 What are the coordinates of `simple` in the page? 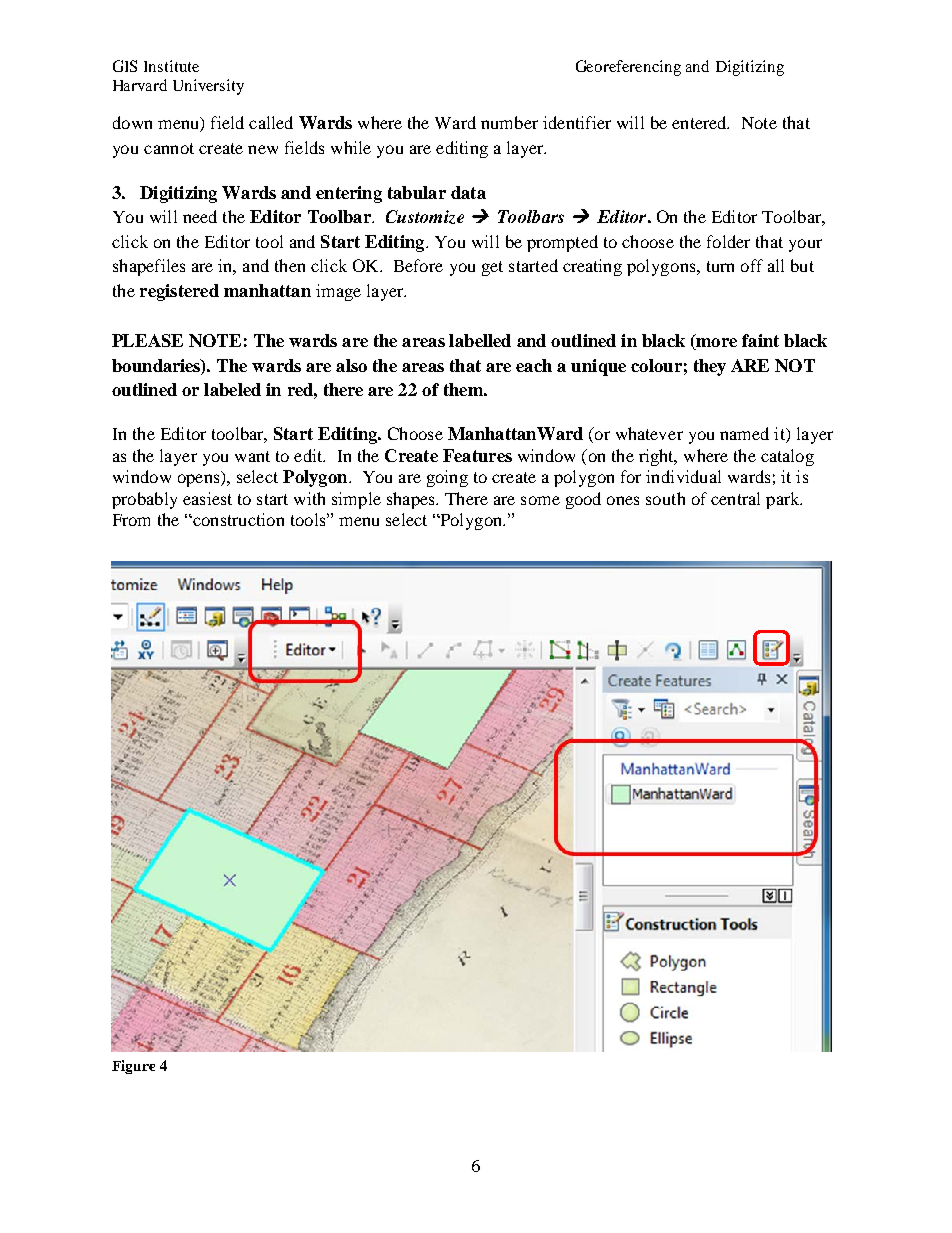 It's located at (356, 500).
